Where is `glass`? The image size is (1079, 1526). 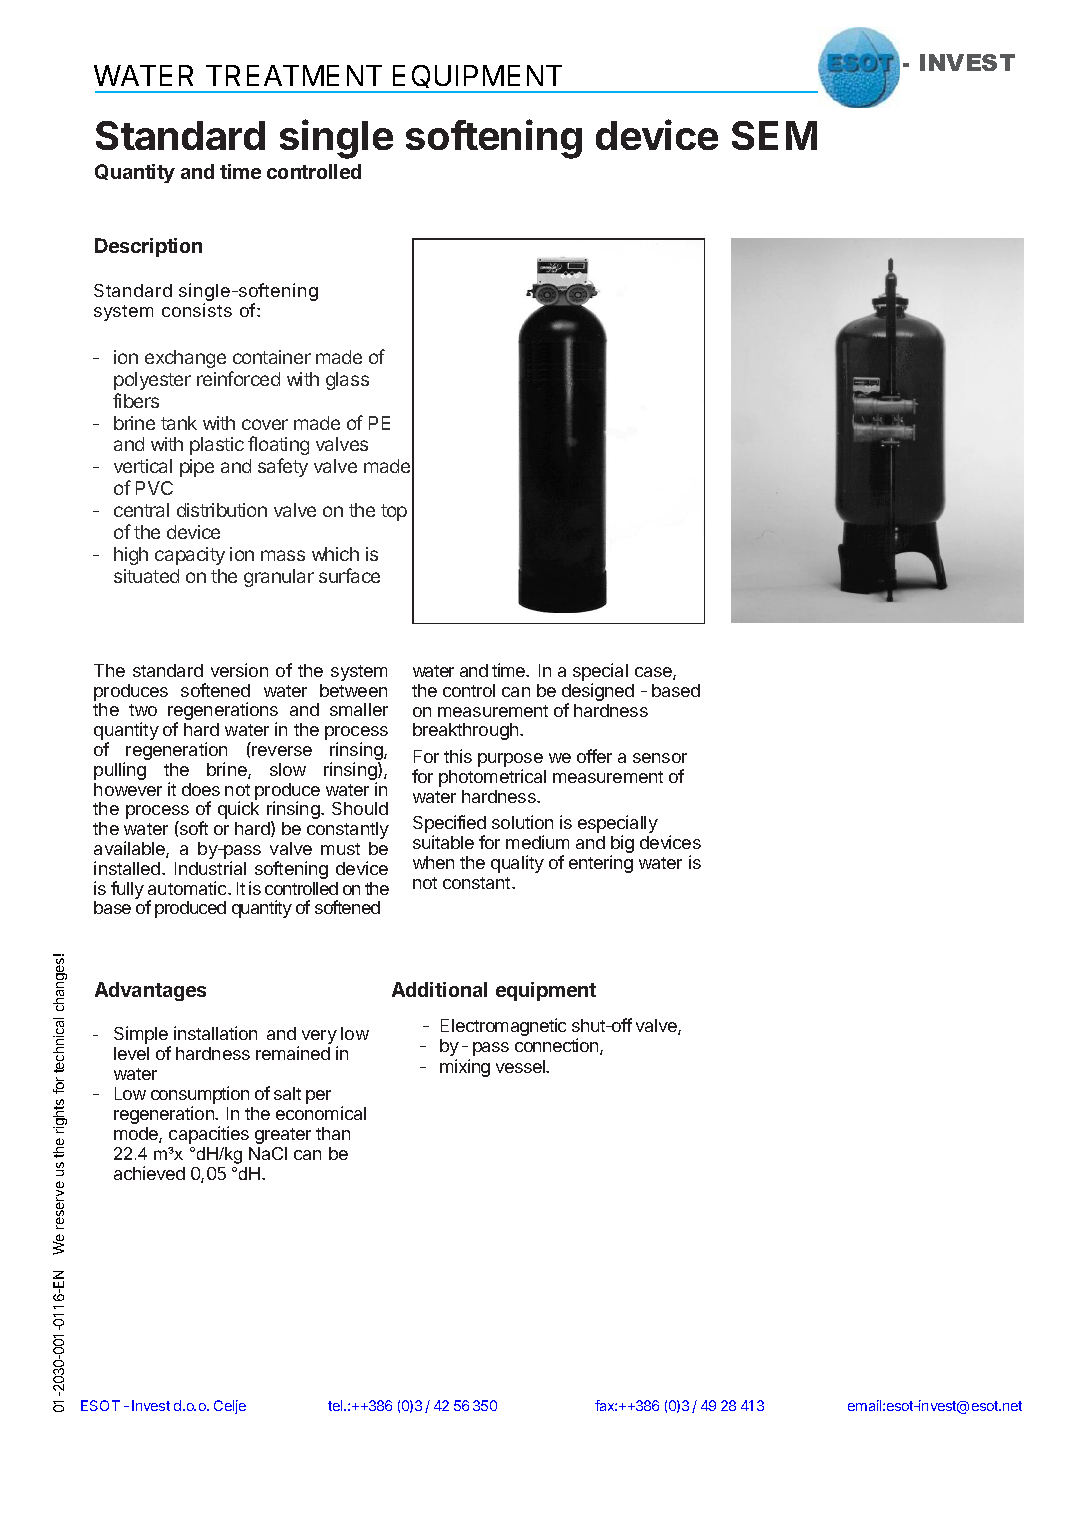 glass is located at coordinates (347, 381).
